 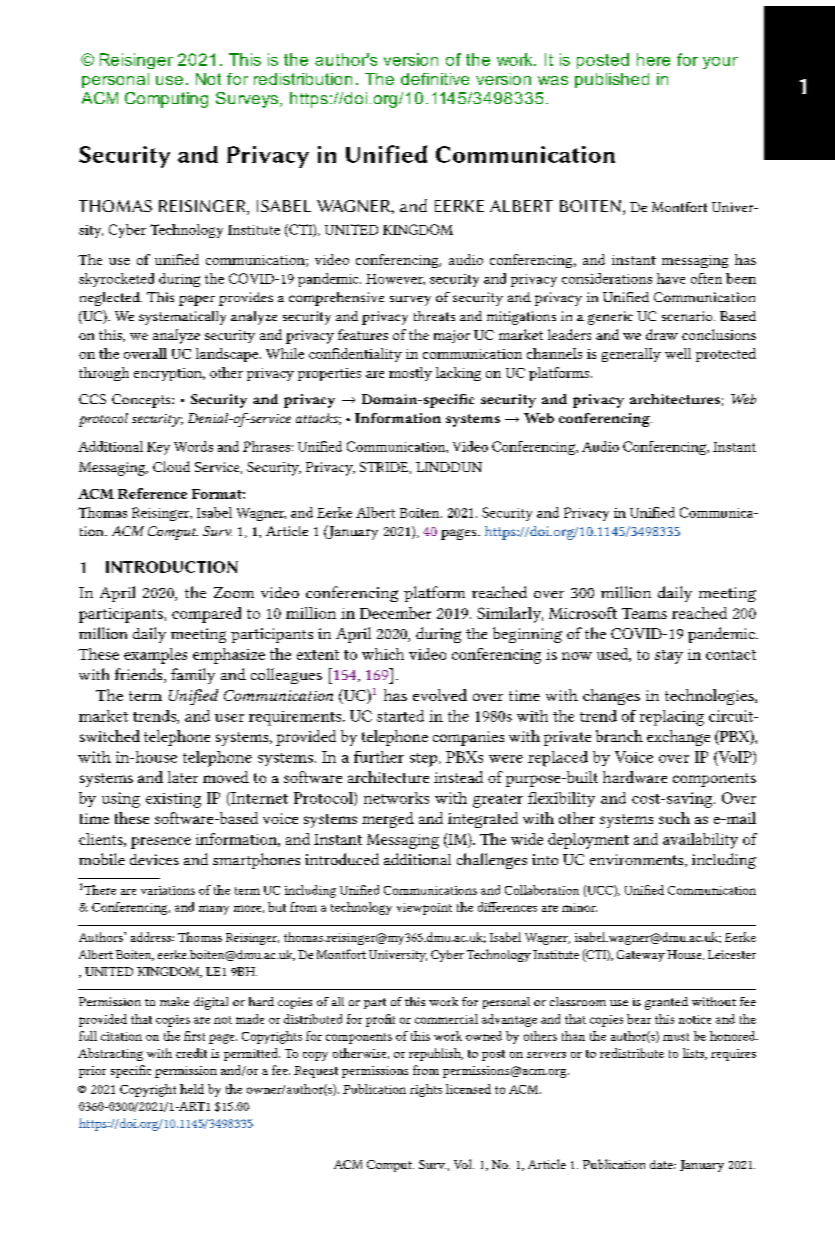 I want to click on definitive, so click(x=435, y=79).
